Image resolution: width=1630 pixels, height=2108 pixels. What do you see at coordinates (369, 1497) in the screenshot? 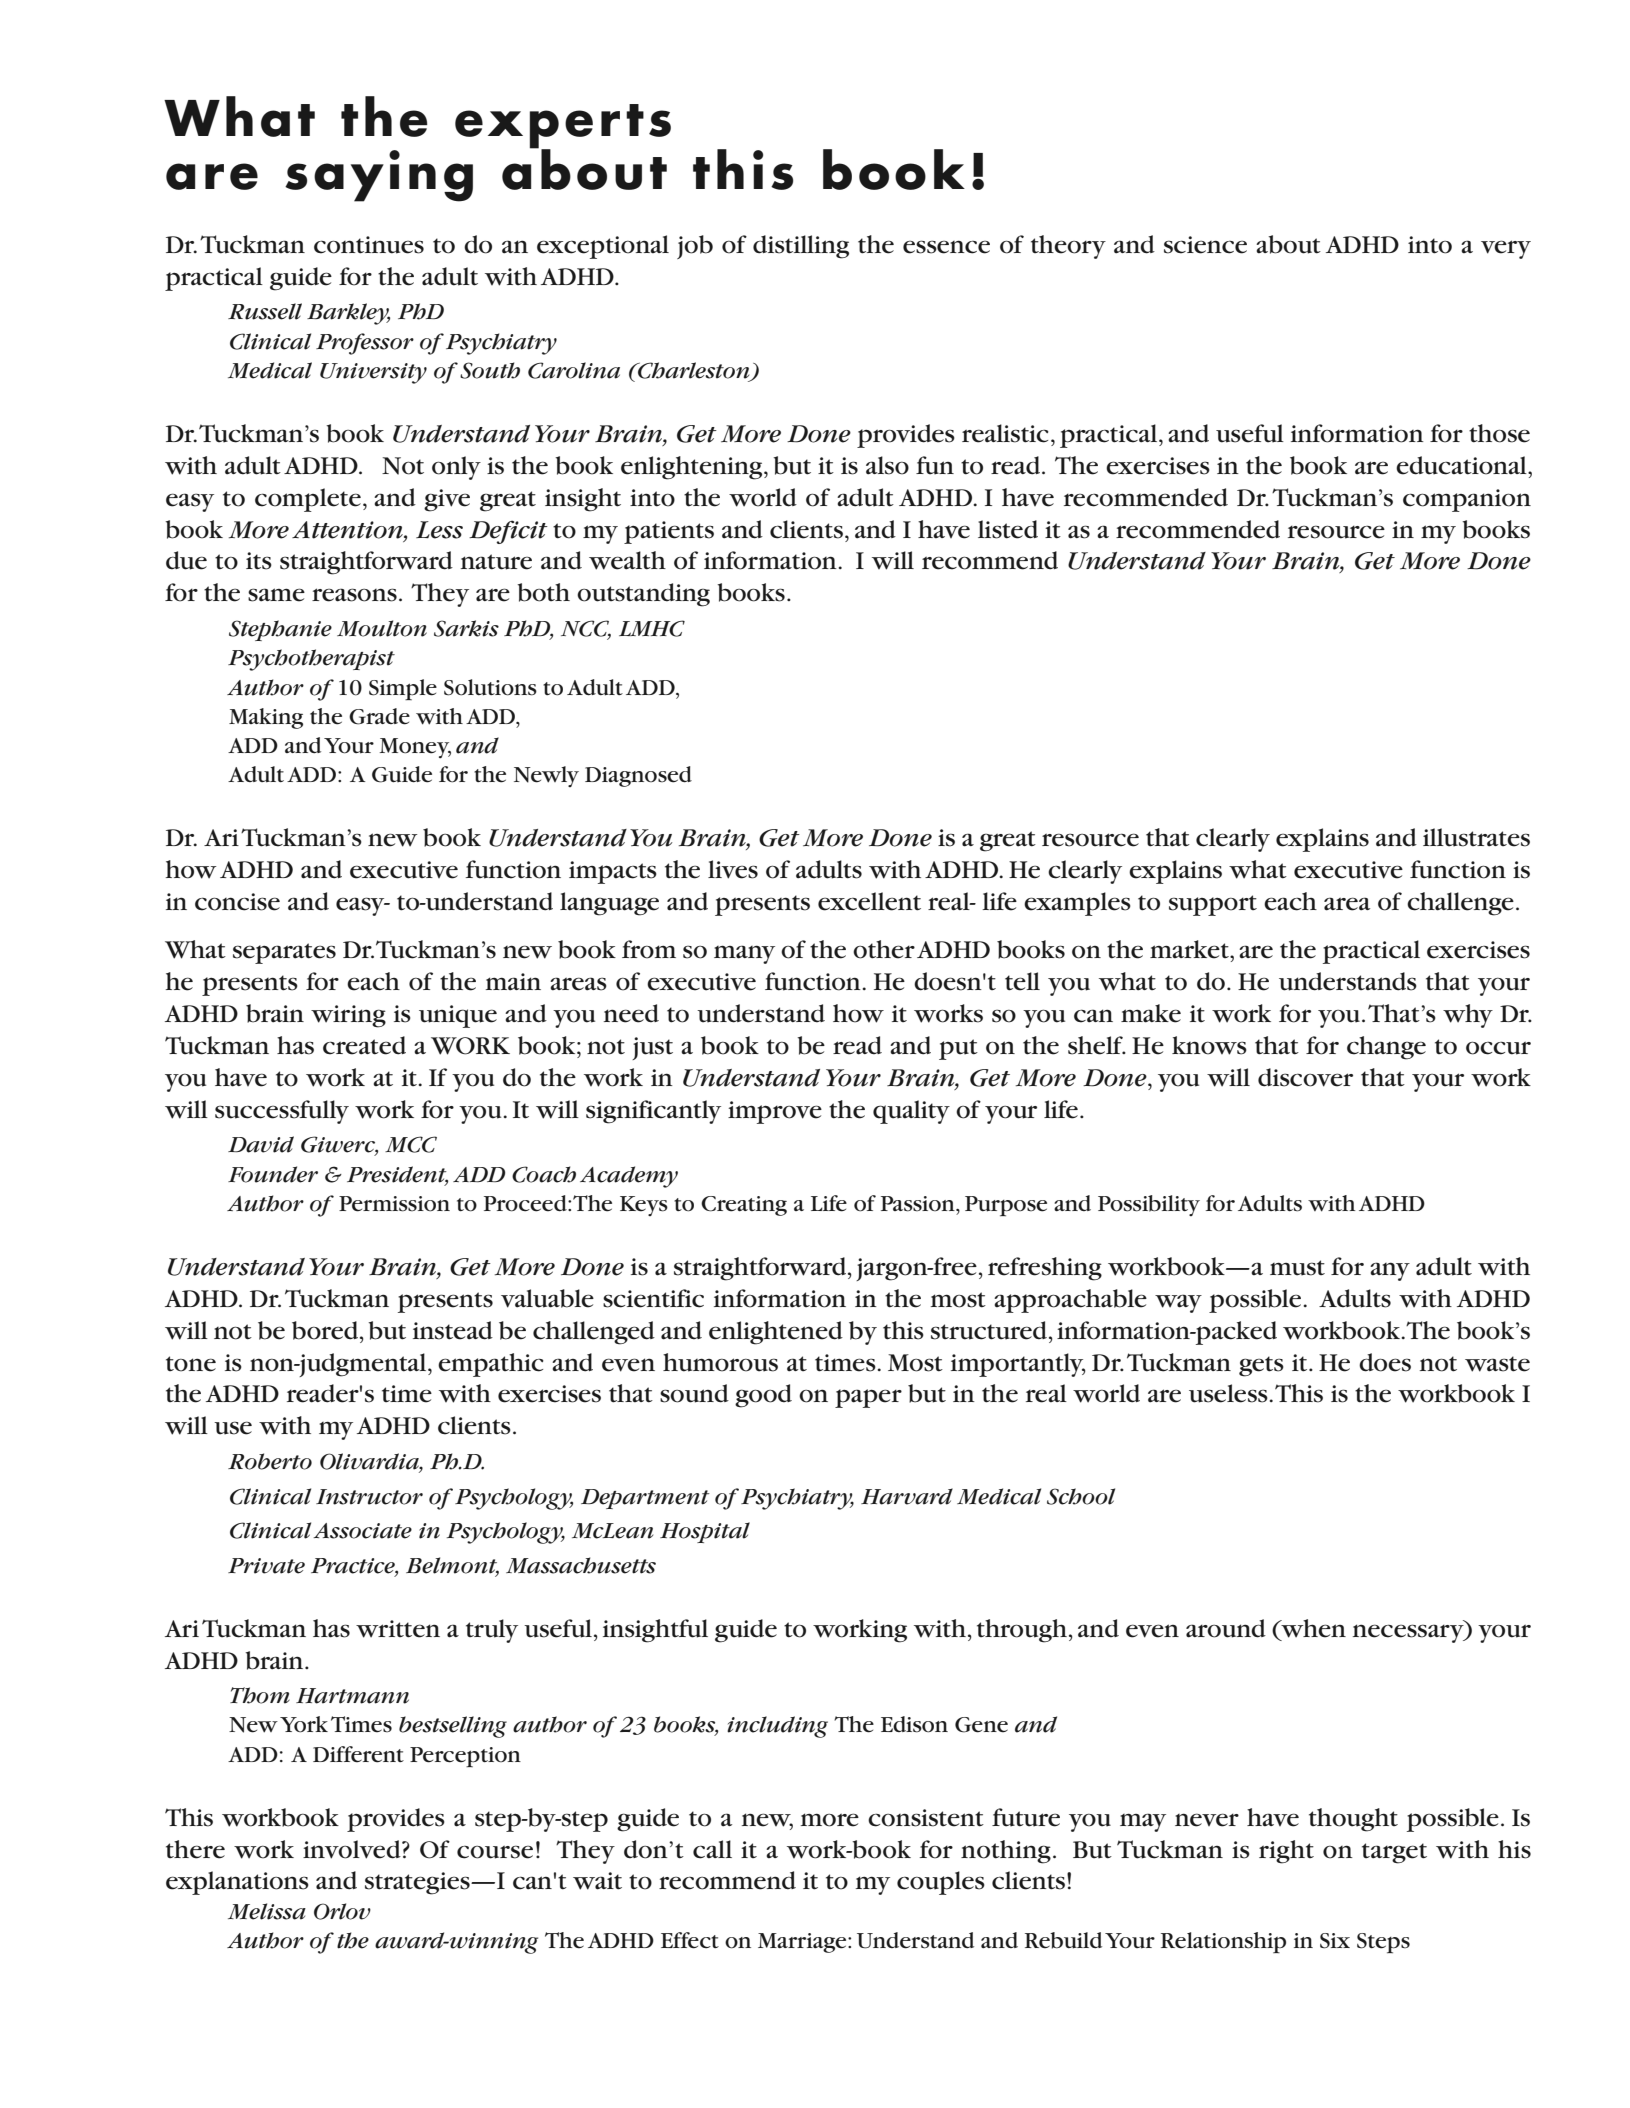
I see `Instructor` at bounding box center [369, 1497].
